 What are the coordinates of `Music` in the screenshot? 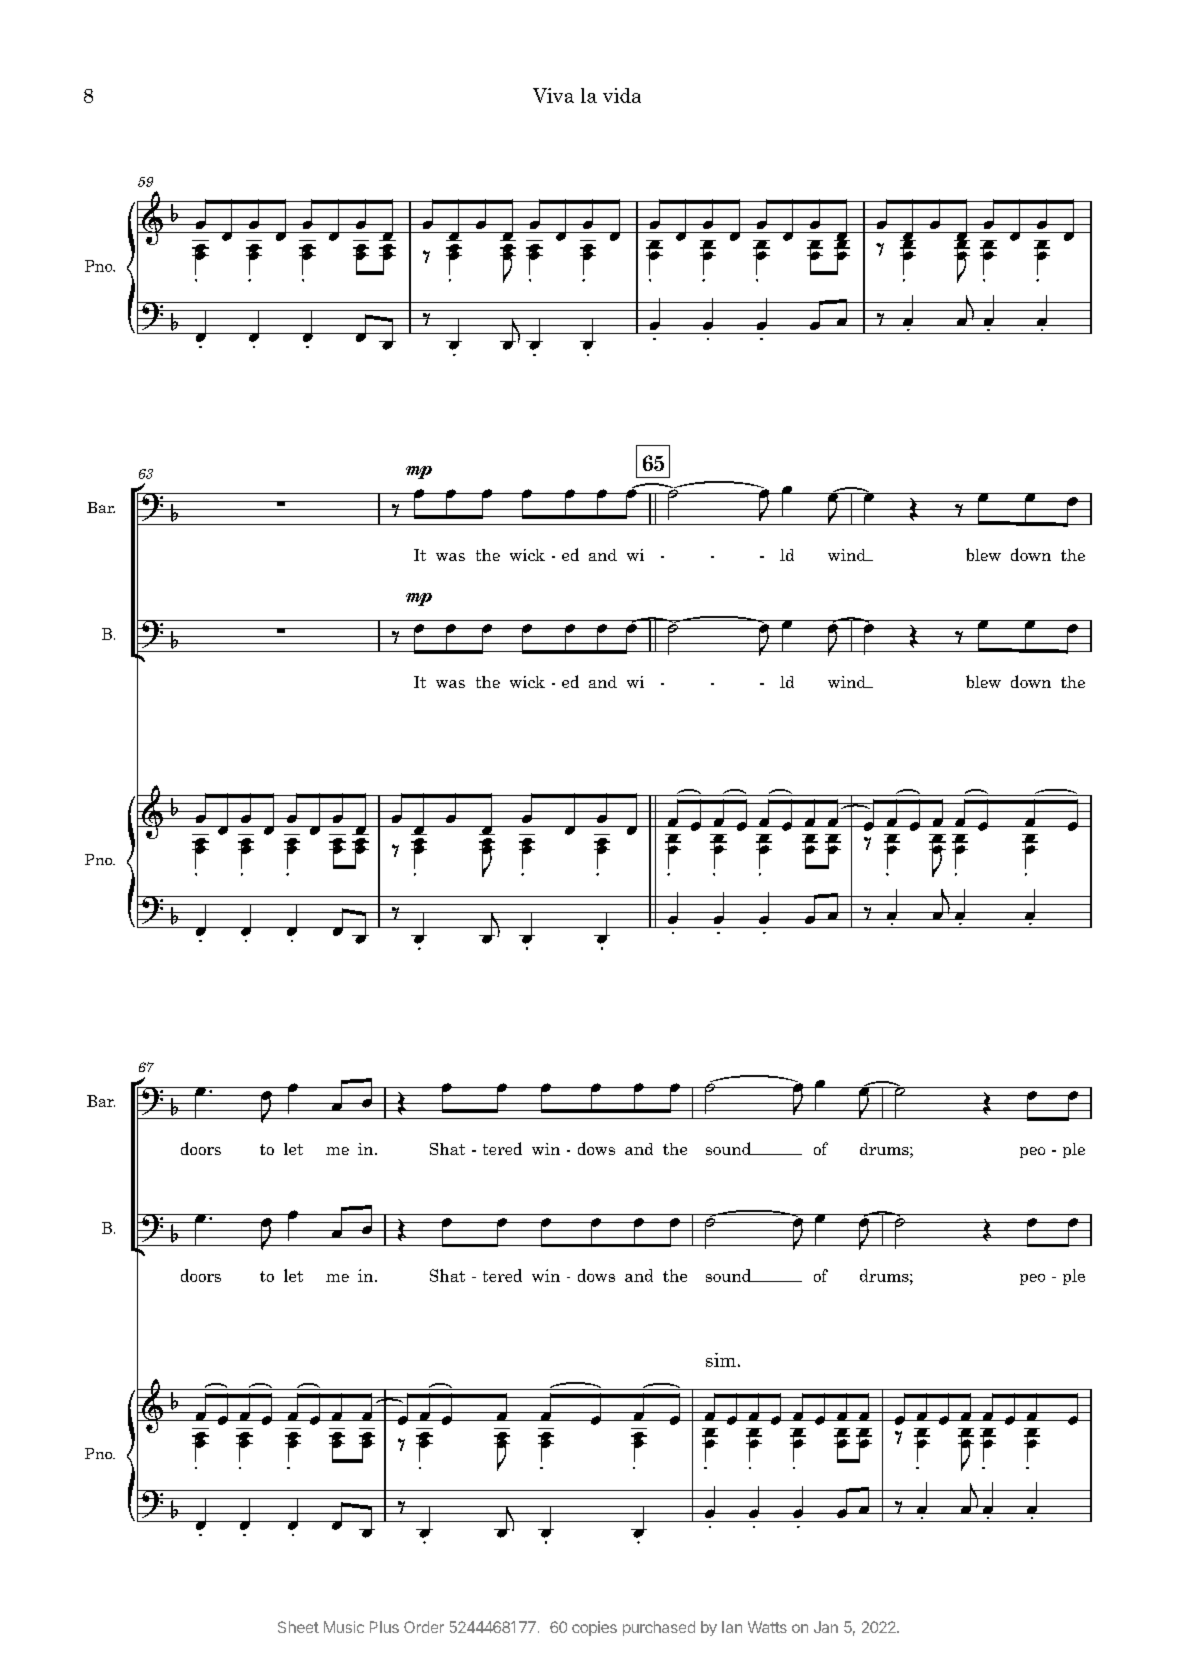 It's located at (344, 1627).
